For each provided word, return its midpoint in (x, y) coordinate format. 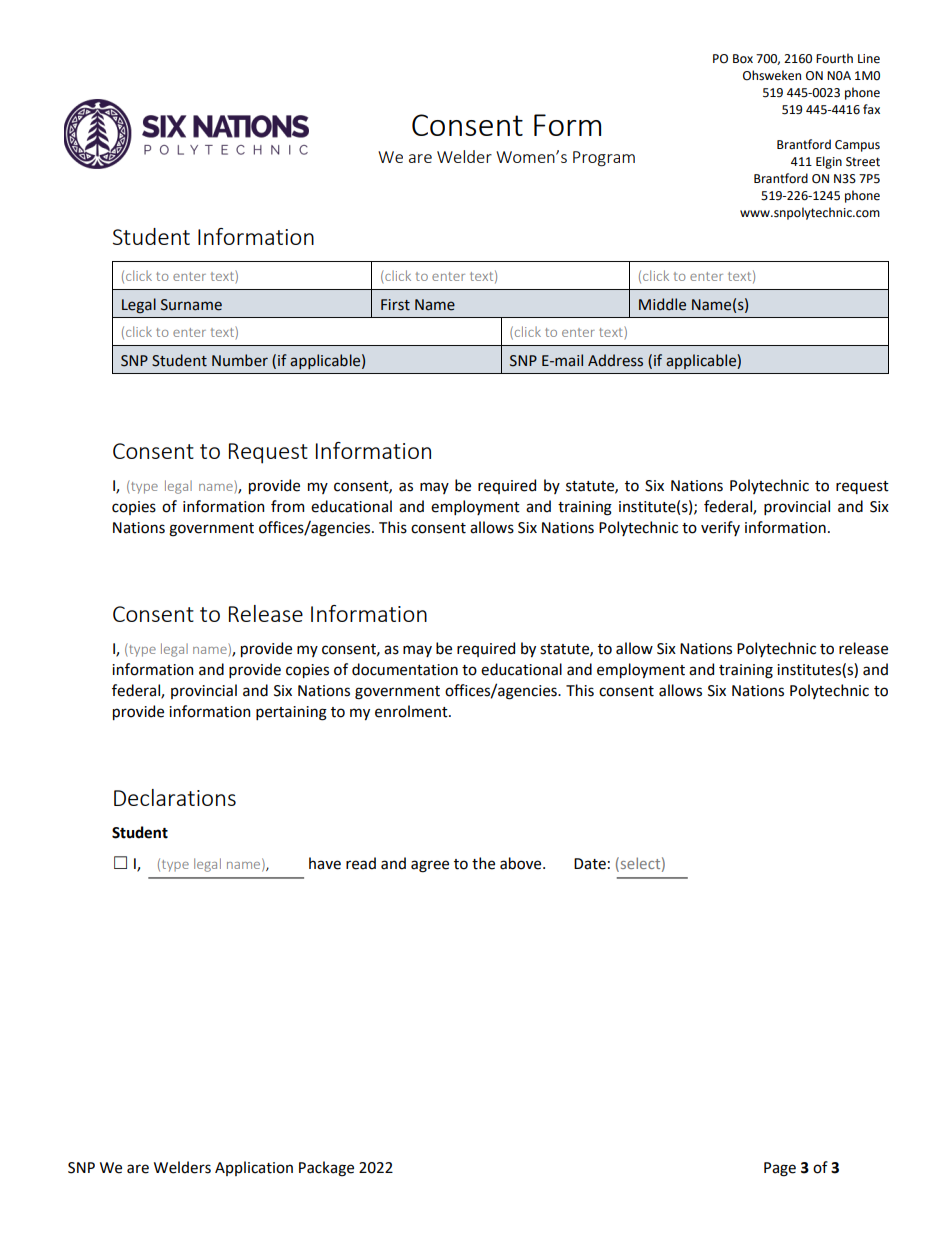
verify (720, 528)
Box (743, 59)
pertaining (291, 713)
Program (604, 159)
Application (254, 1168)
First (395, 305)
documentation (405, 669)
